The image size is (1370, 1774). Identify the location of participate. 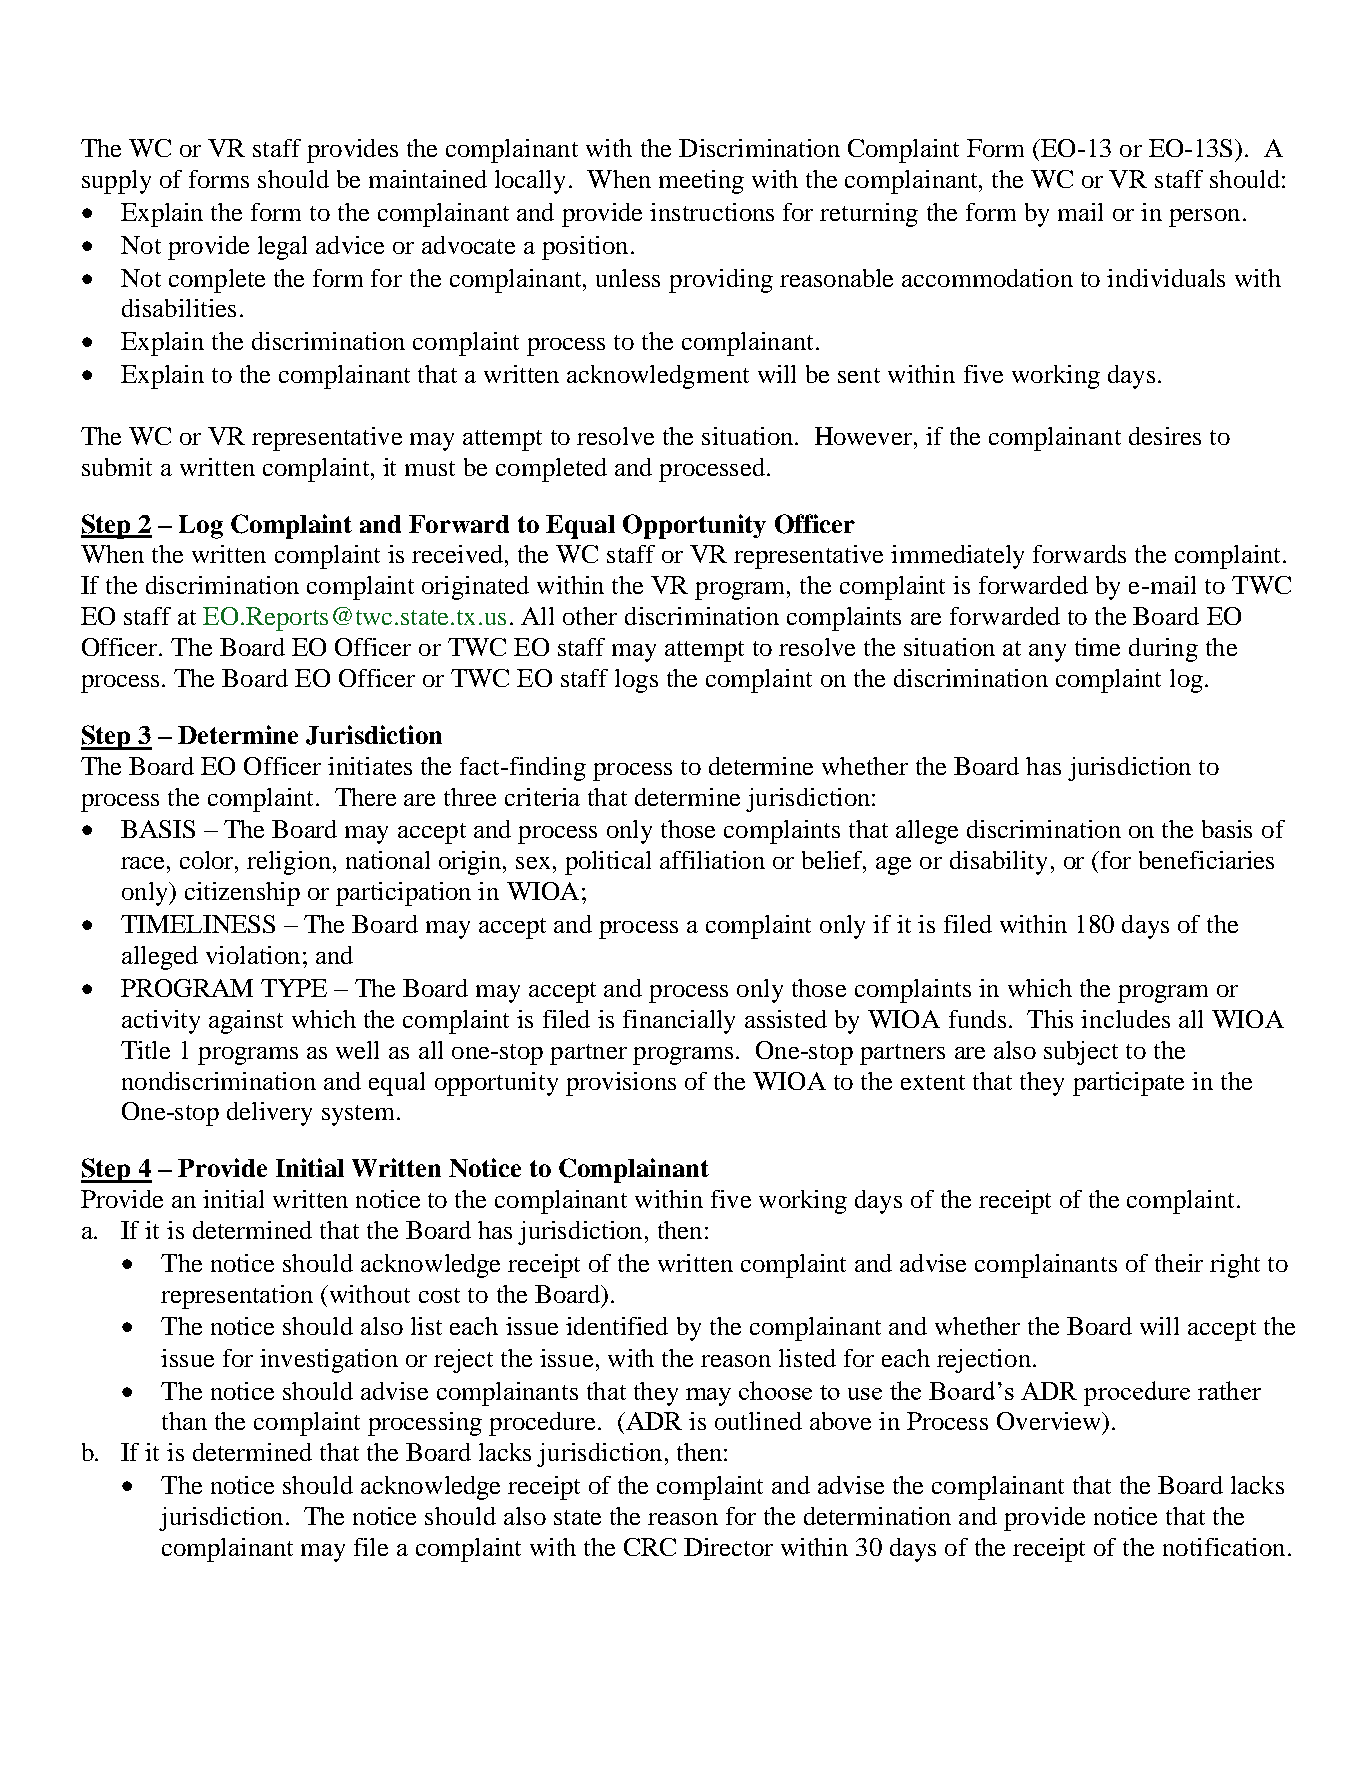
(1128, 1084).
